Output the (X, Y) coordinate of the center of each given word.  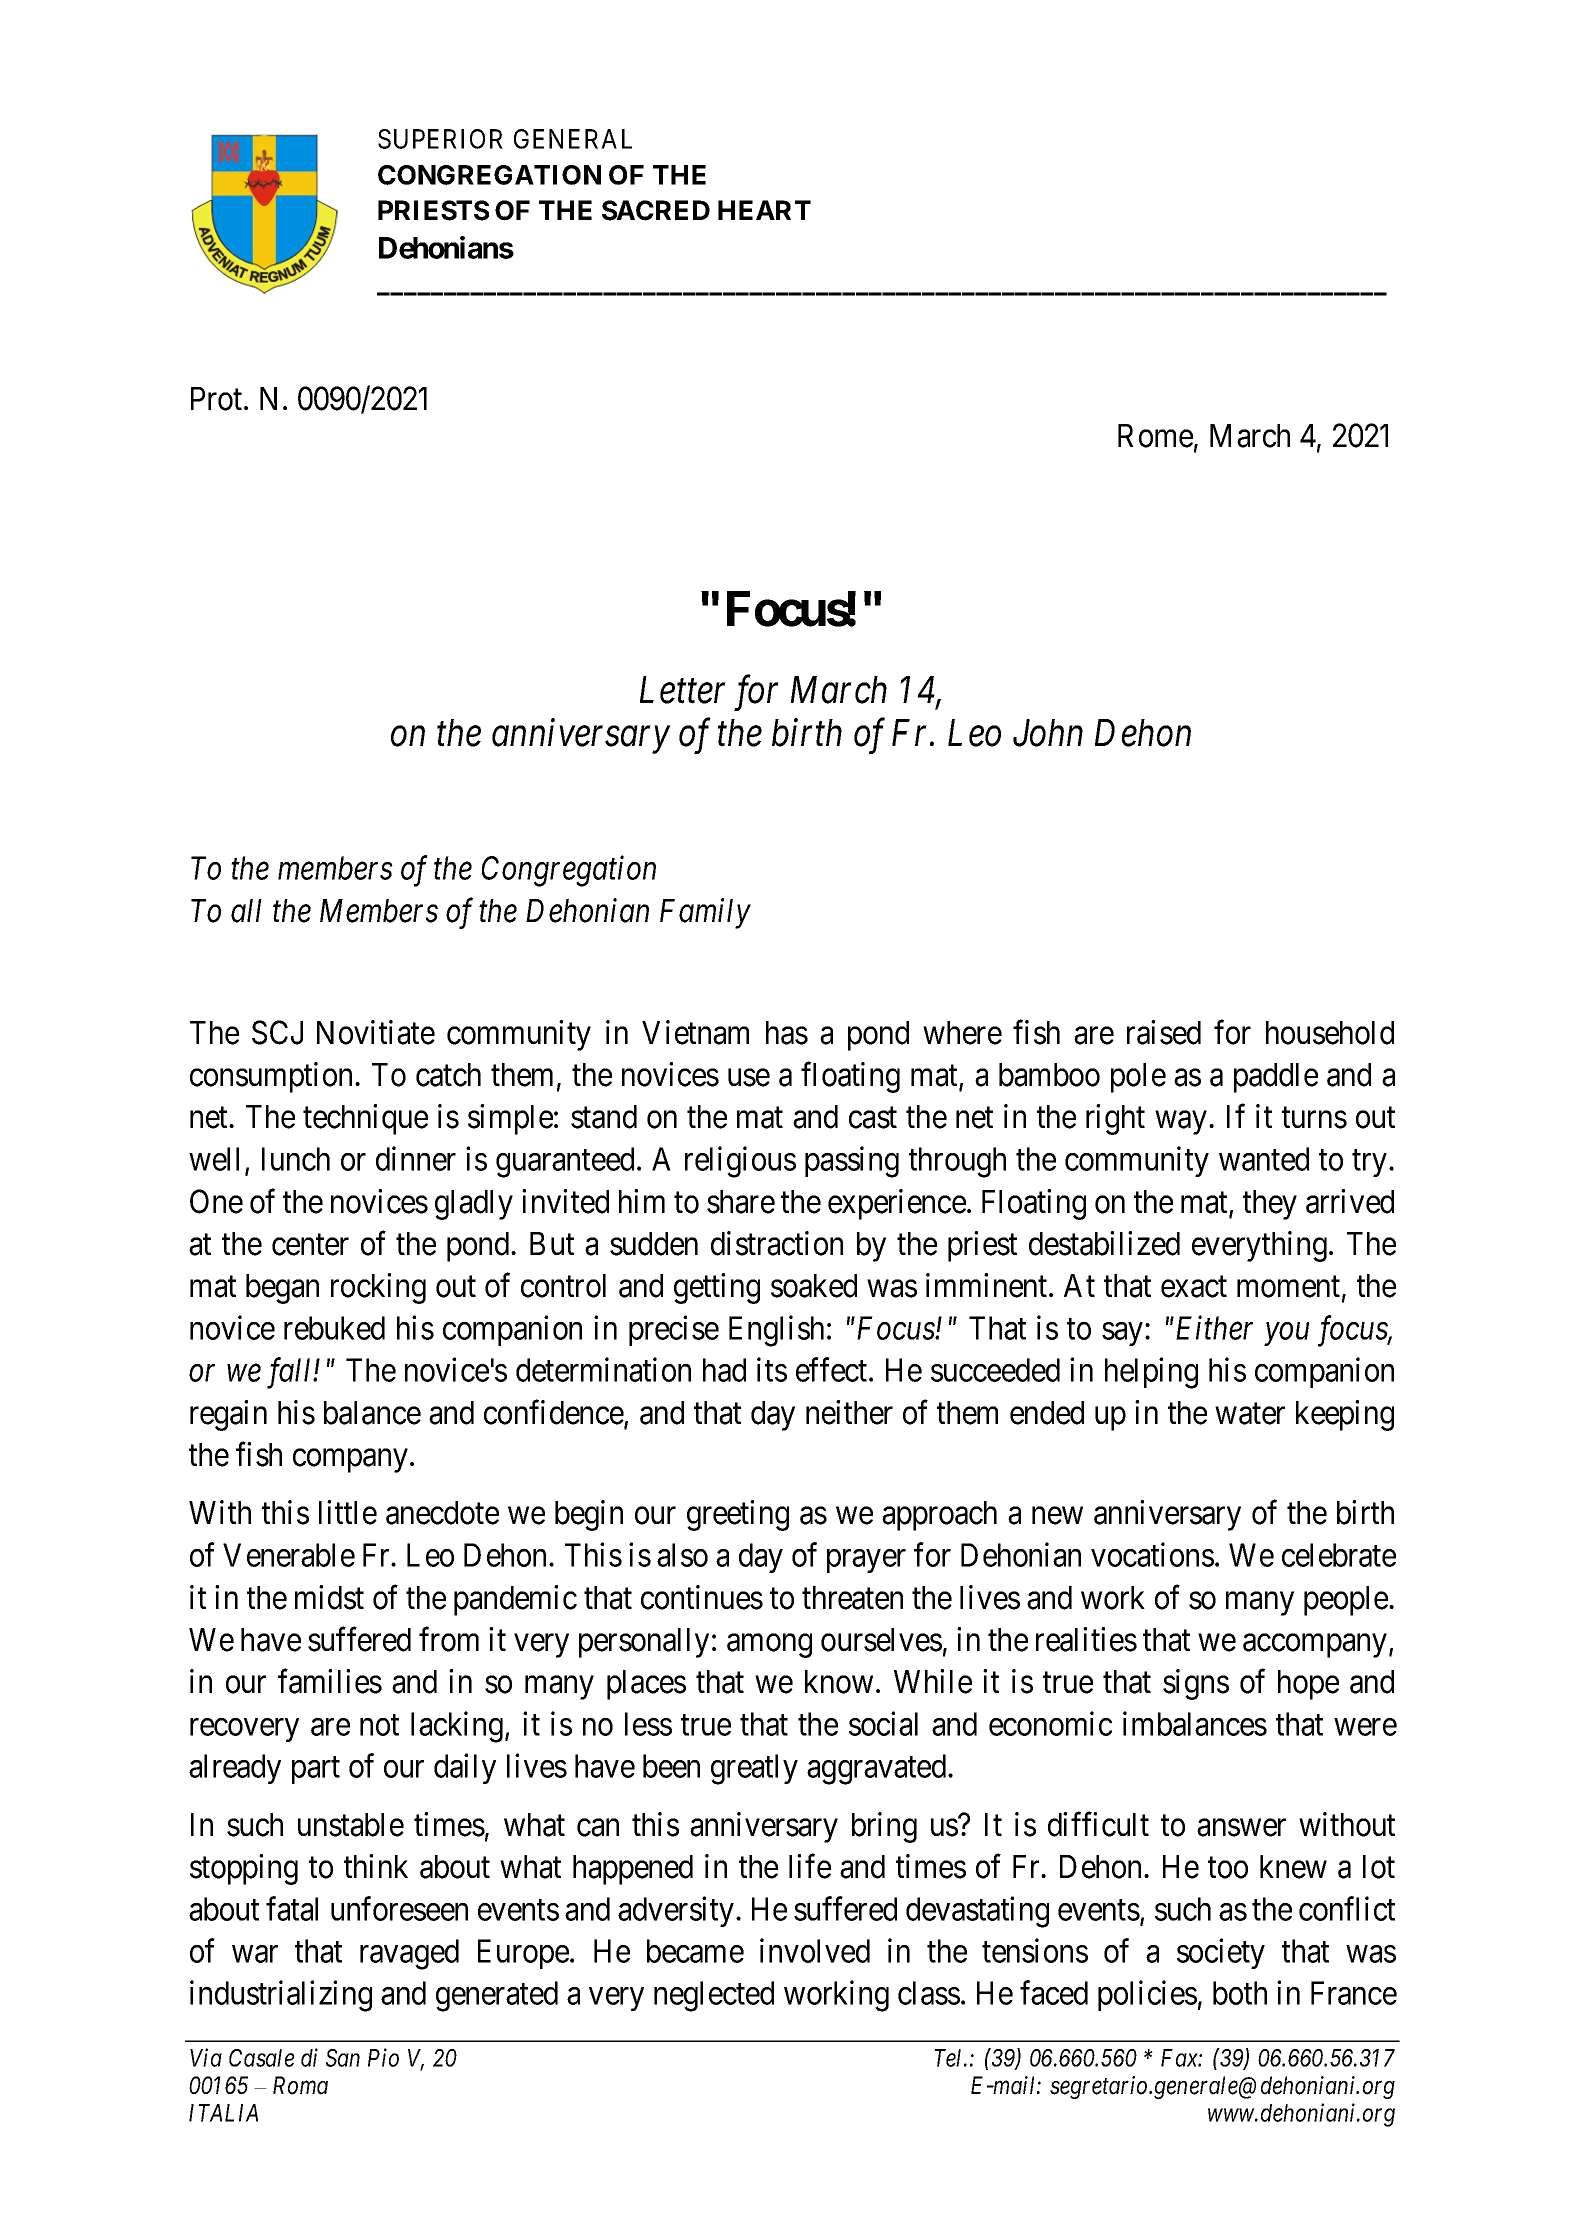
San (343, 2058)
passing (852, 1162)
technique (365, 1119)
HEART (764, 210)
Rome (1155, 436)
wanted (1264, 1159)
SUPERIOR (440, 139)
